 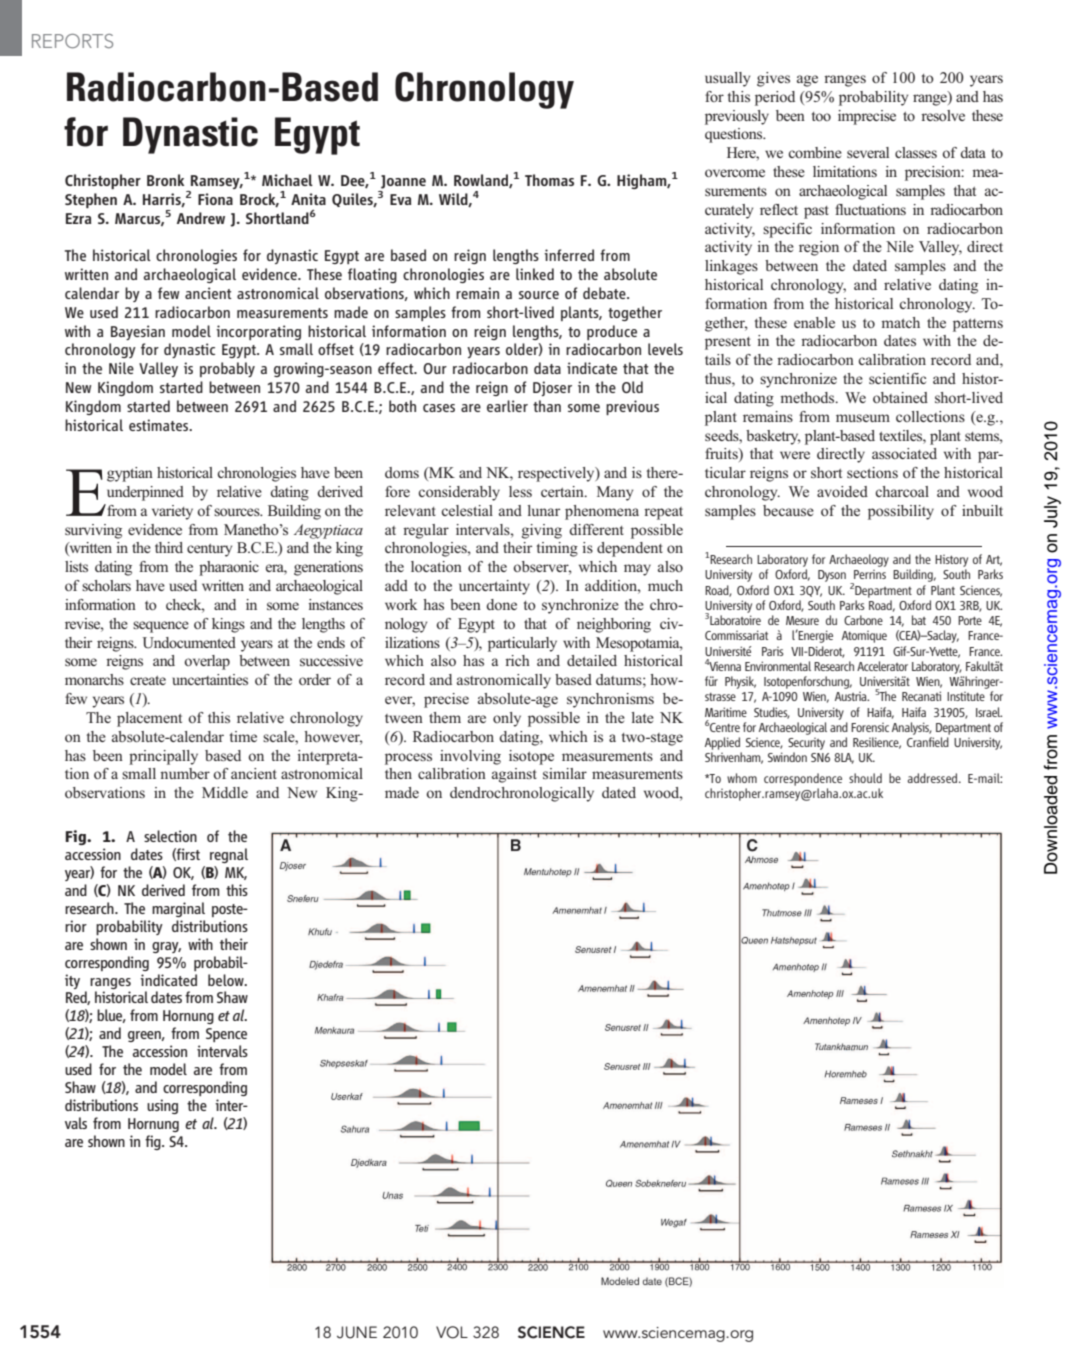 I want to click on below, so click(x=227, y=980).
